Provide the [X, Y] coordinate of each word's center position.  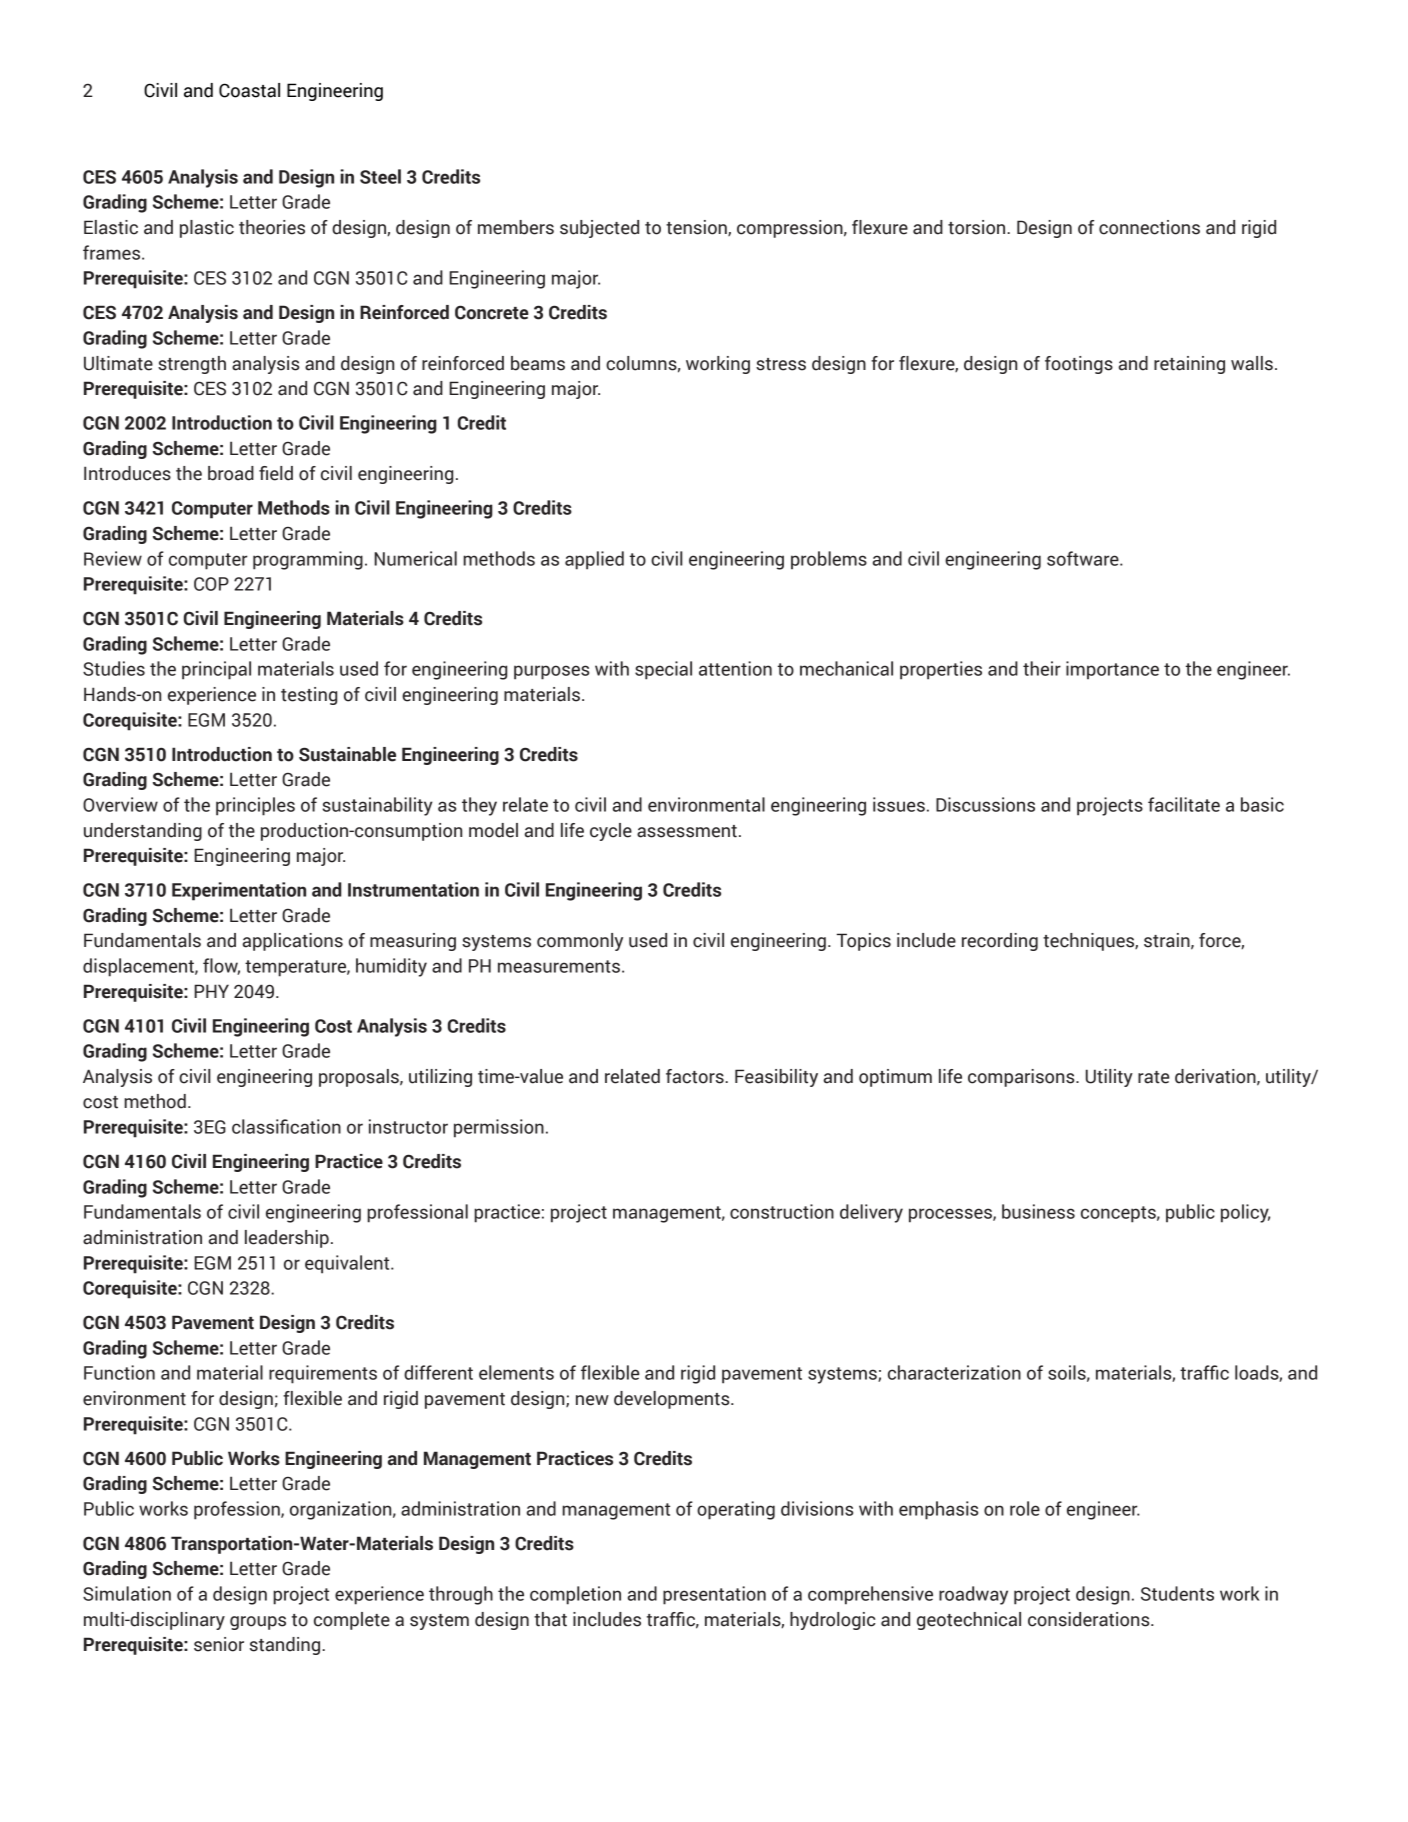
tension [697, 228]
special [663, 670]
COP [211, 584]
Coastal [249, 90]
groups [258, 1623]
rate [1153, 1077]
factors [696, 1076]
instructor [408, 1126]
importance [1112, 670]
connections [1149, 227]
